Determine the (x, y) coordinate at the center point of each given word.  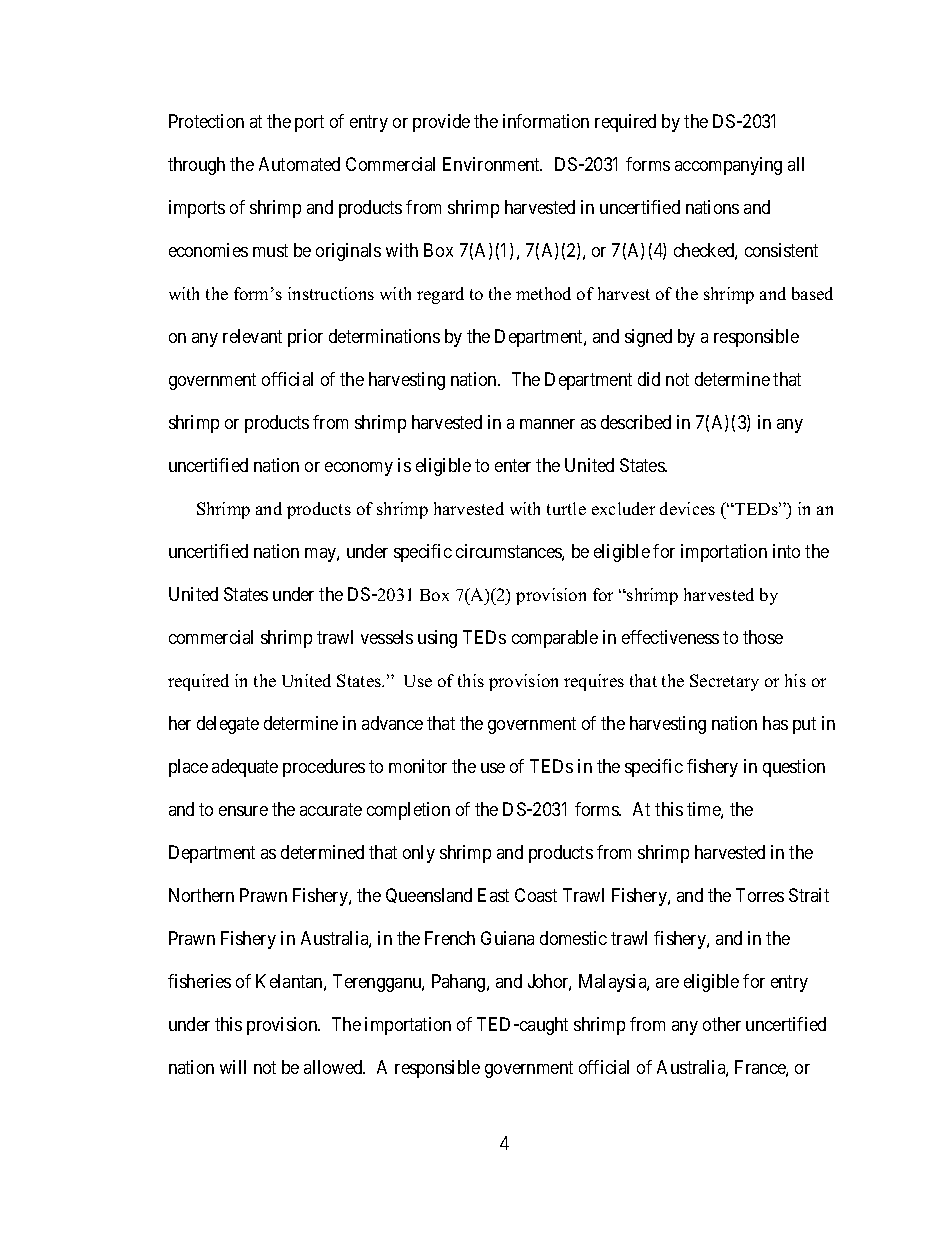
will (233, 1067)
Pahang (460, 983)
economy (359, 469)
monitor (418, 766)
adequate (245, 768)
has (775, 723)
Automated (299, 164)
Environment (492, 164)
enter (513, 465)
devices (687, 508)
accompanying (728, 166)
